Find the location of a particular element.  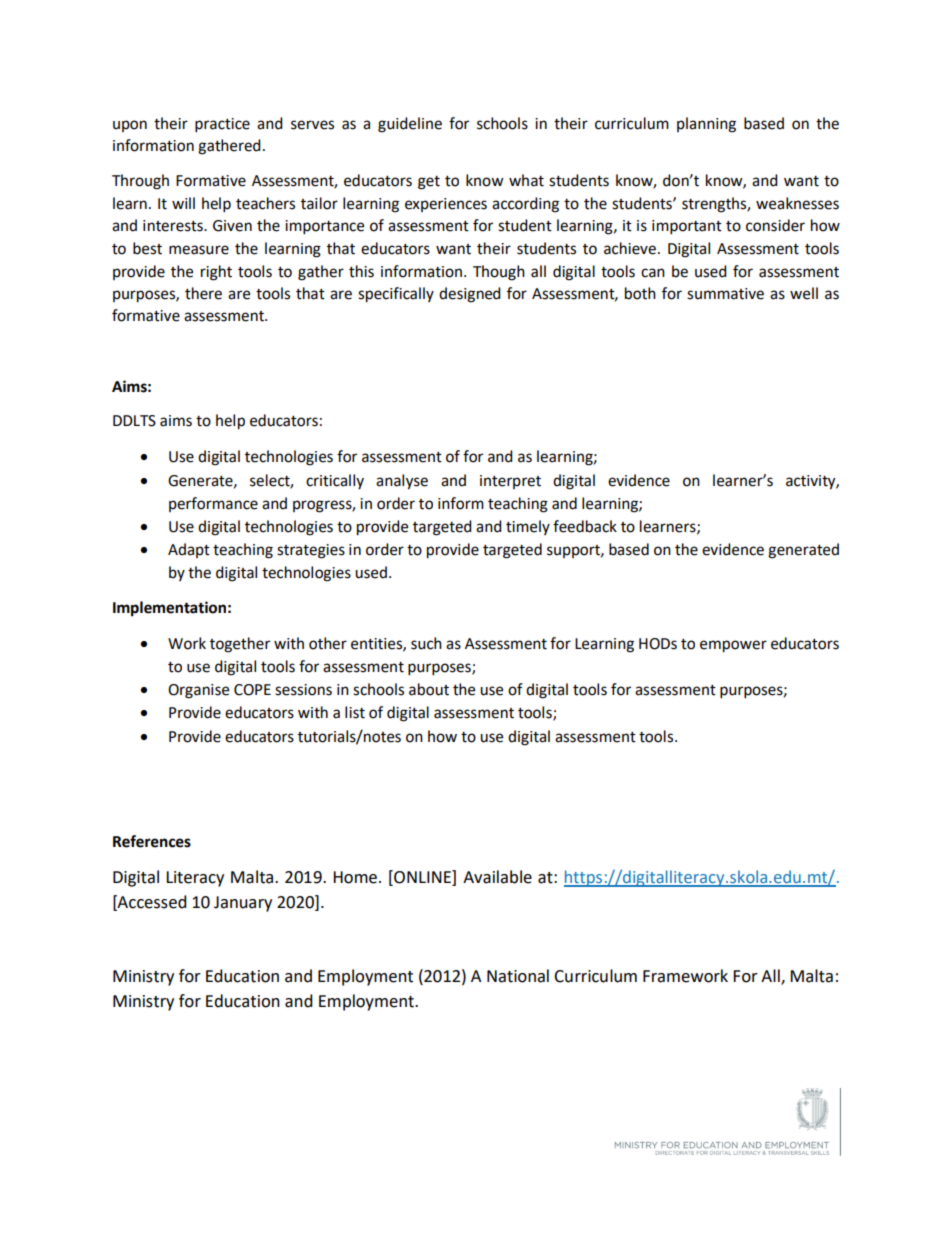

timely is located at coordinates (528, 527).
